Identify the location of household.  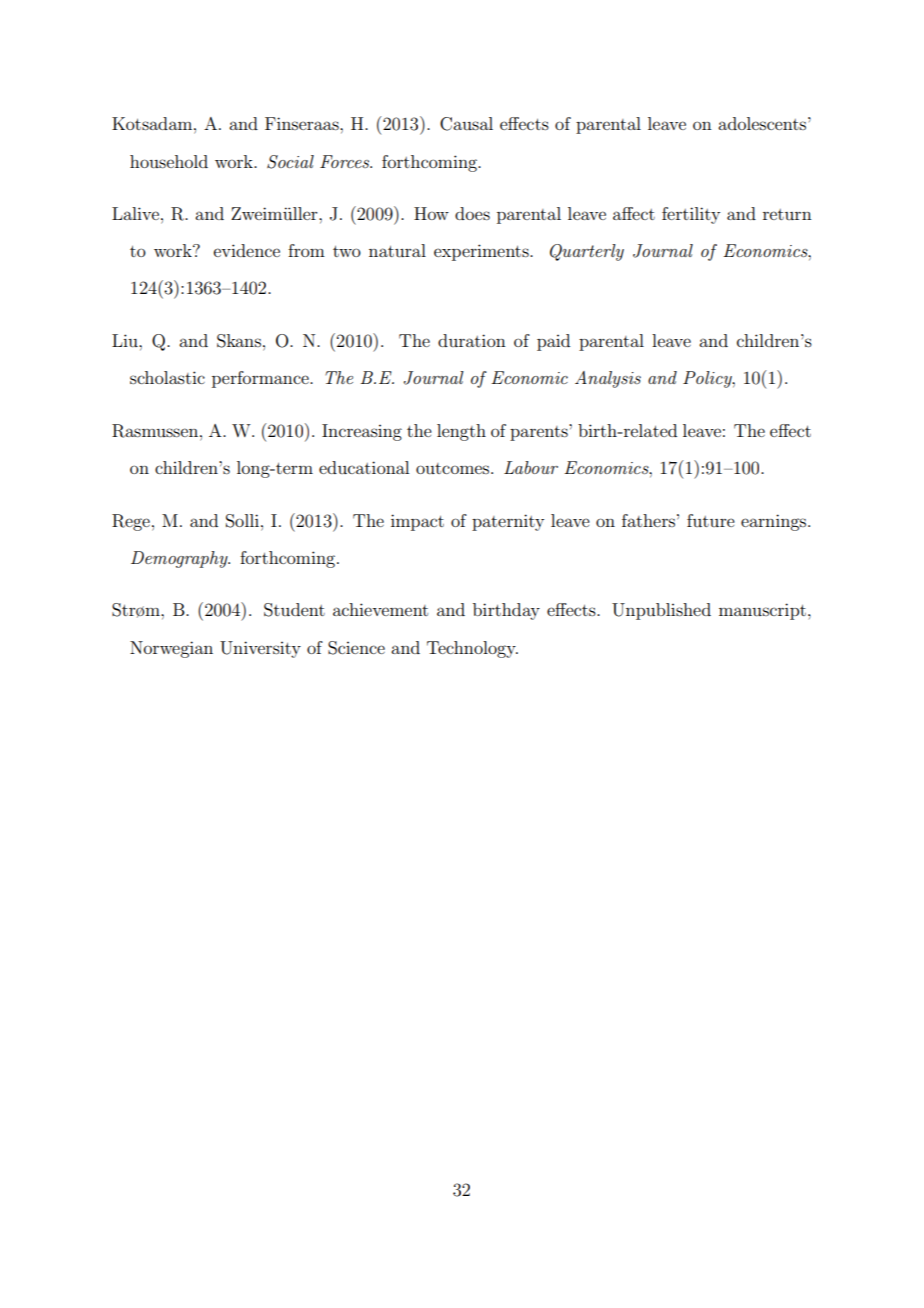
(169, 161).
